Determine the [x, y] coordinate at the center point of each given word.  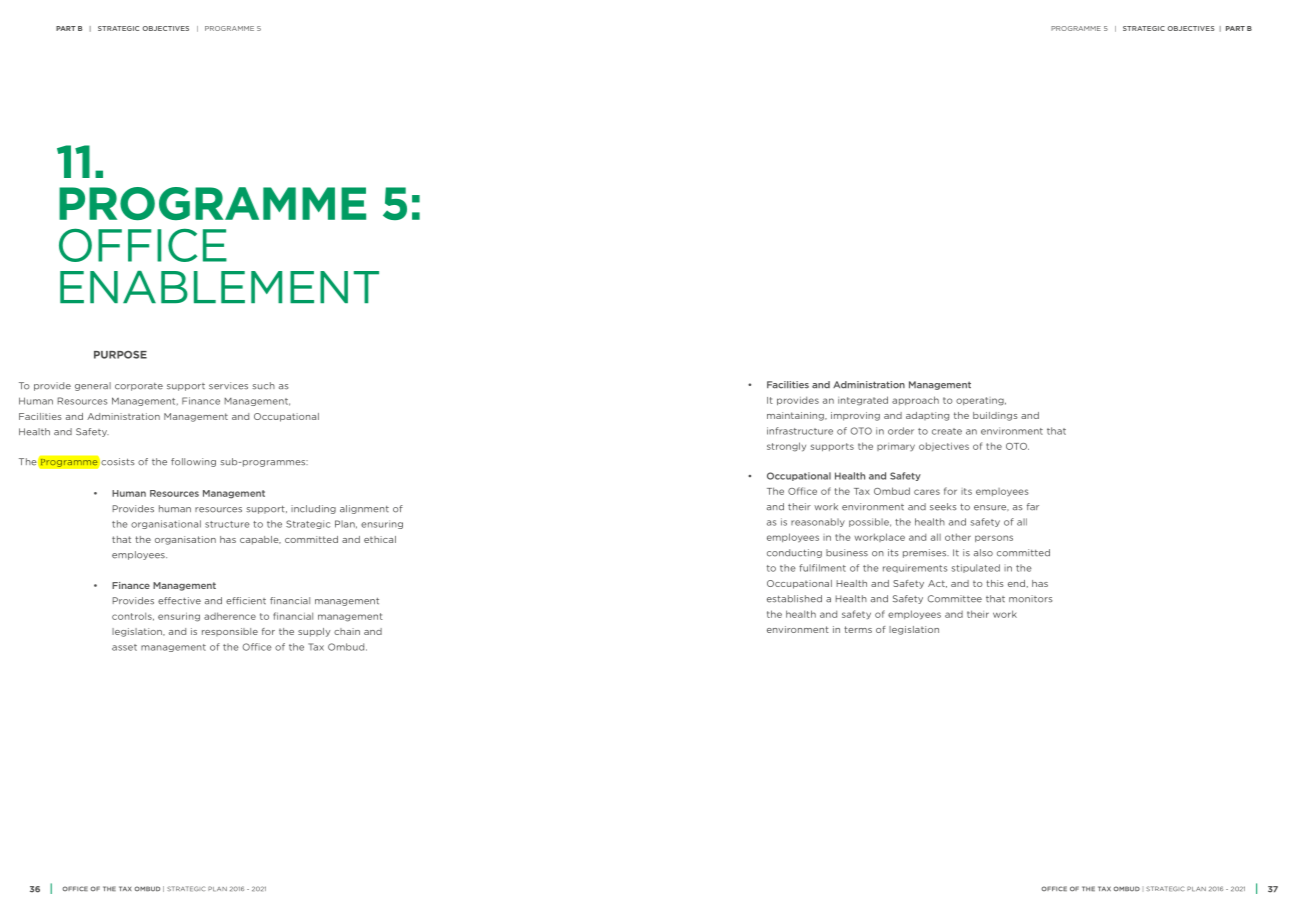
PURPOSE [120, 355]
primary [896, 447]
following [193, 462]
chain [347, 631]
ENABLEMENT [219, 287]
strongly [786, 447]
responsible [230, 632]
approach [915, 400]
